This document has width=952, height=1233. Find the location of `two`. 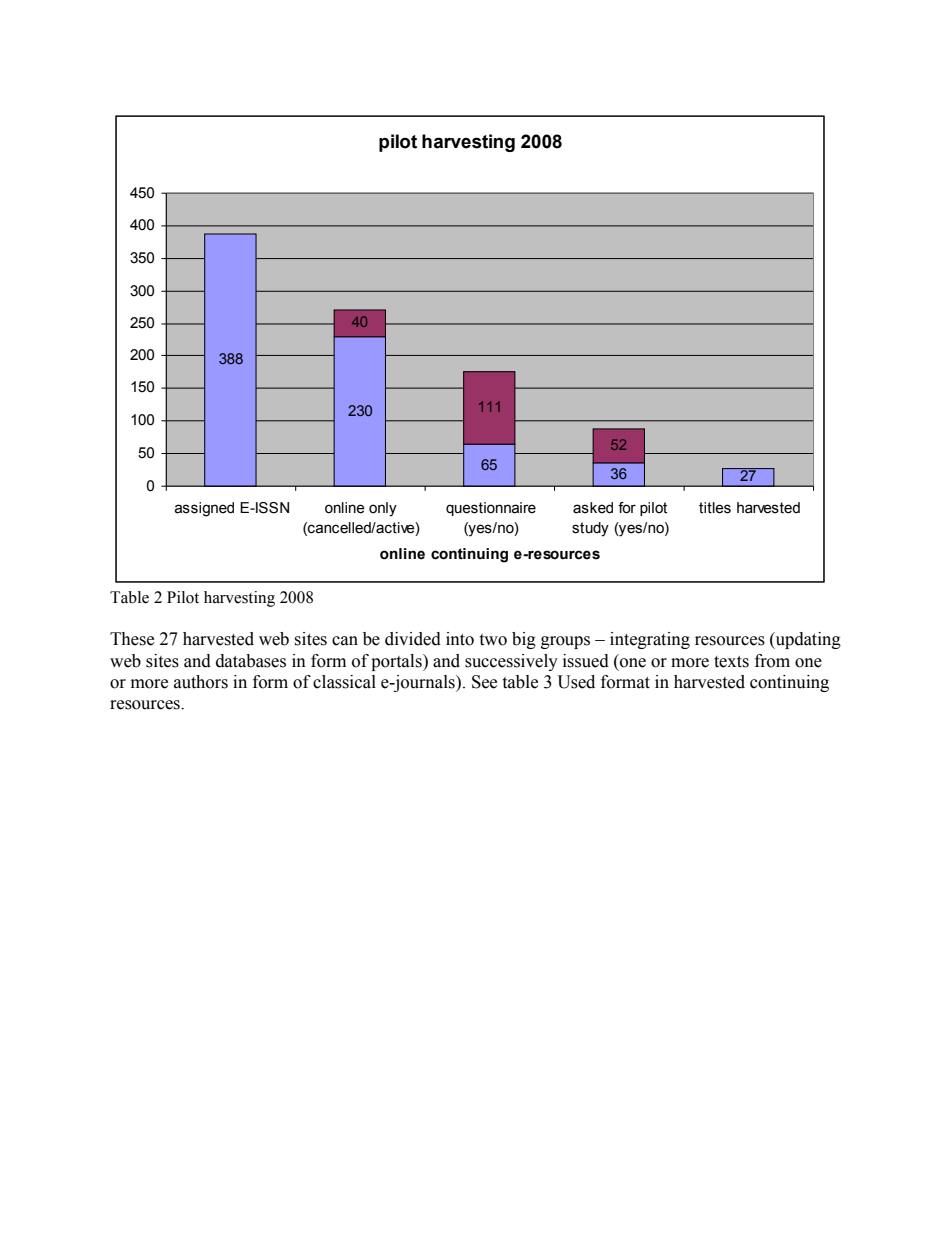

two is located at coordinates (493, 640).
